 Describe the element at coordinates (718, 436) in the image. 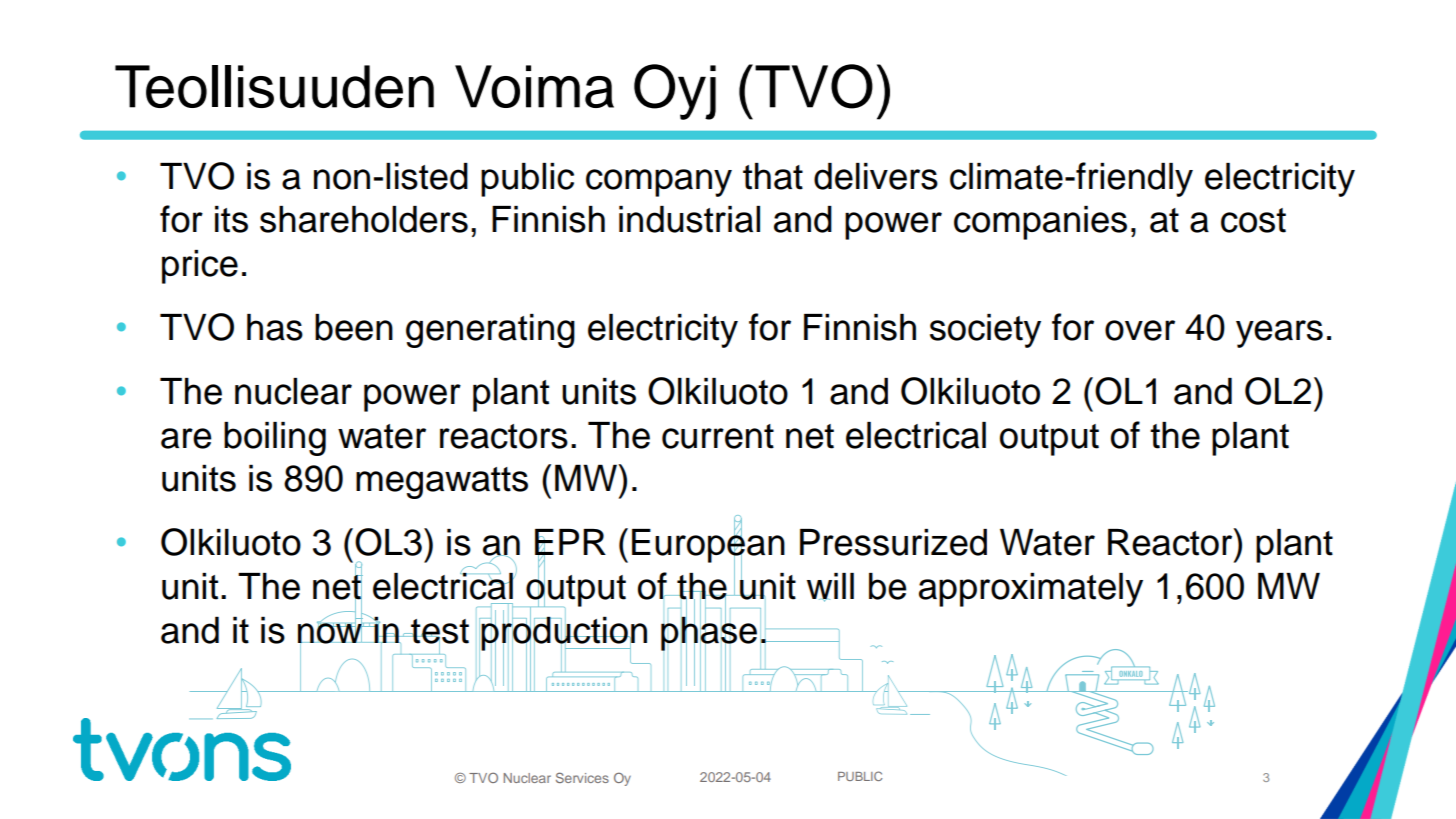

I see `current` at that location.
